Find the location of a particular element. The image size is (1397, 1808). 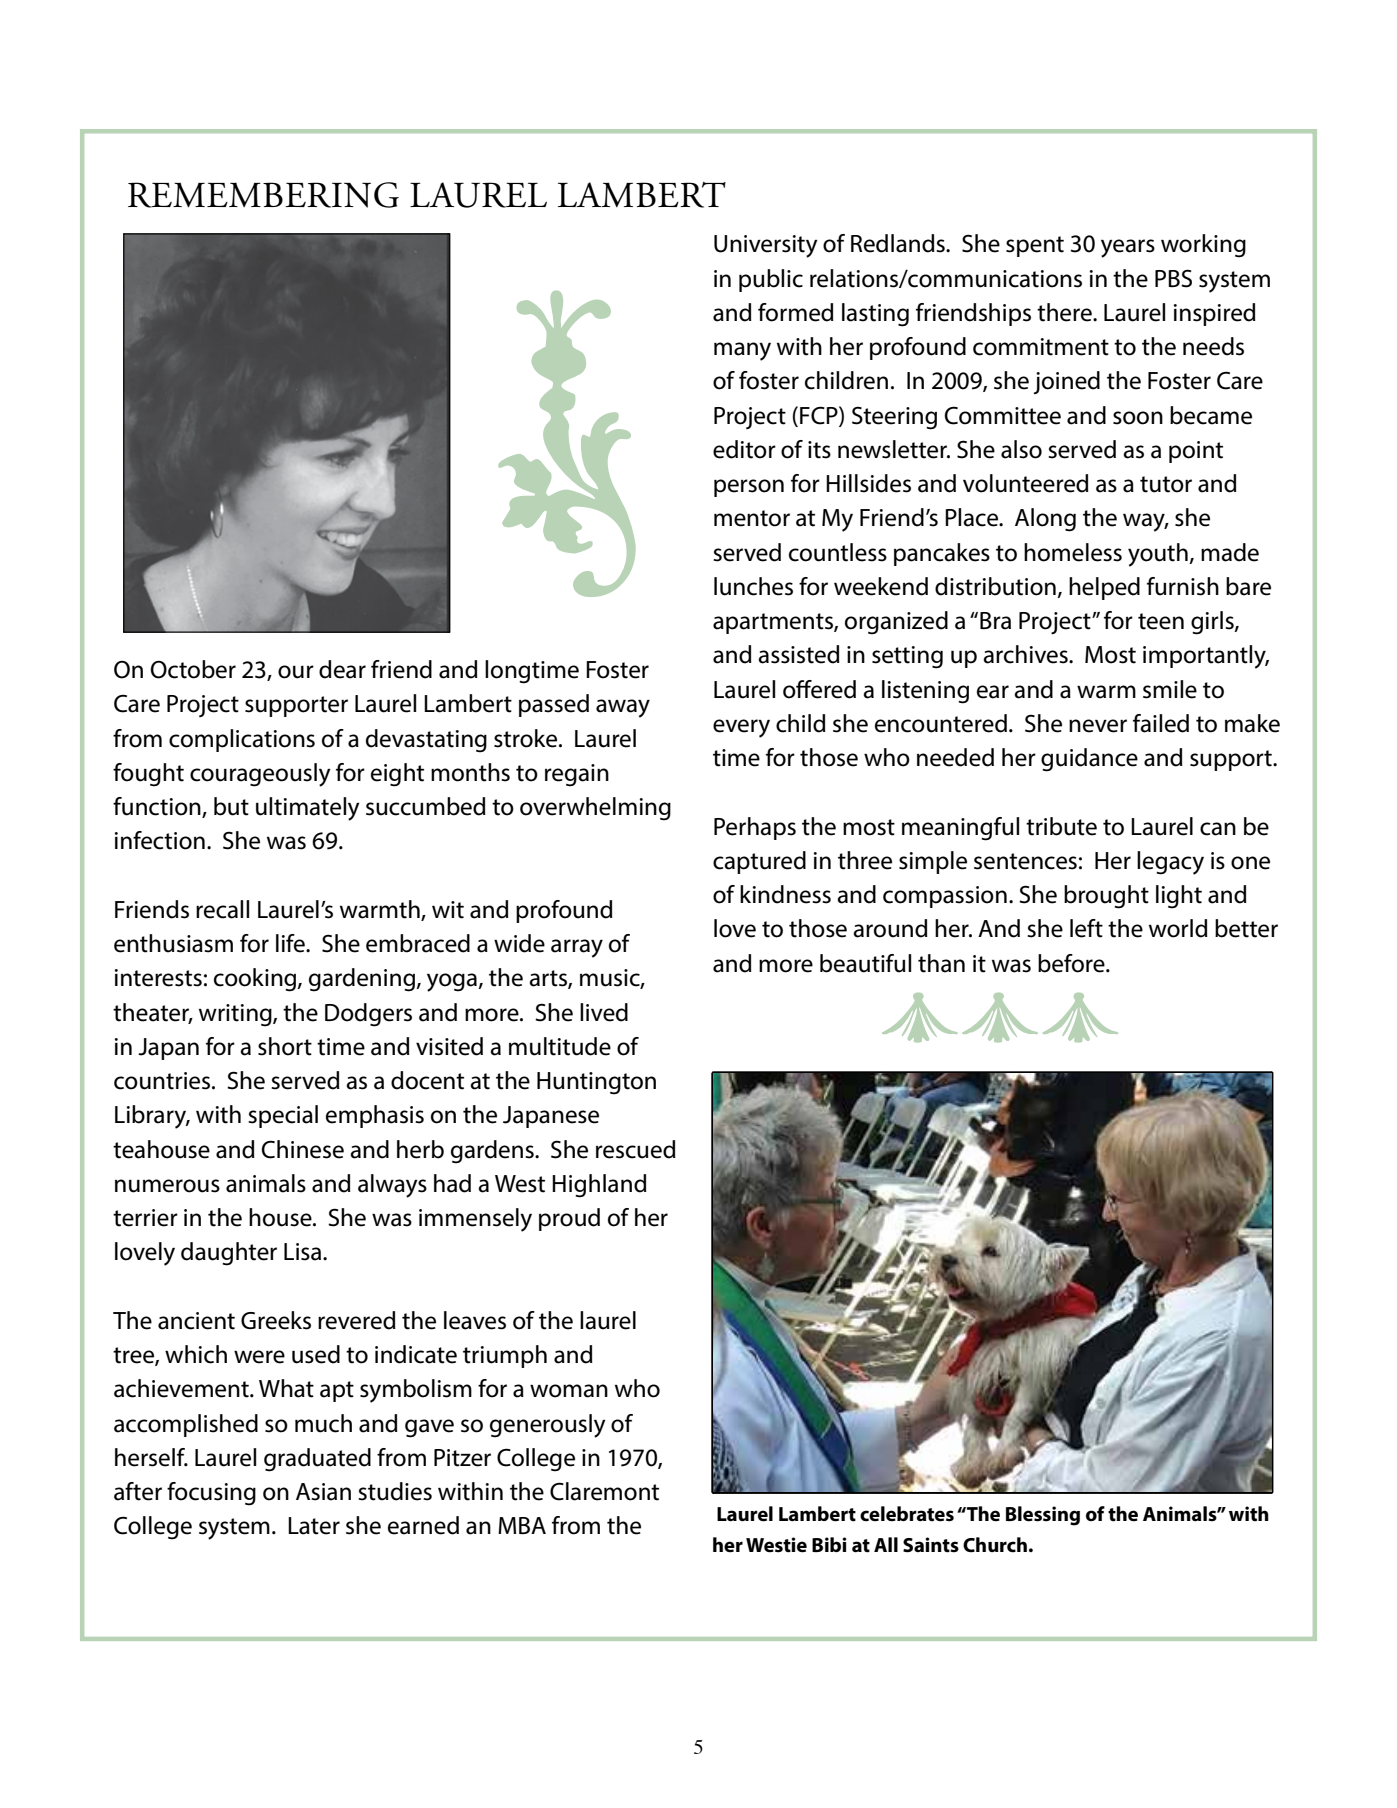

tutor is located at coordinates (1166, 484).
